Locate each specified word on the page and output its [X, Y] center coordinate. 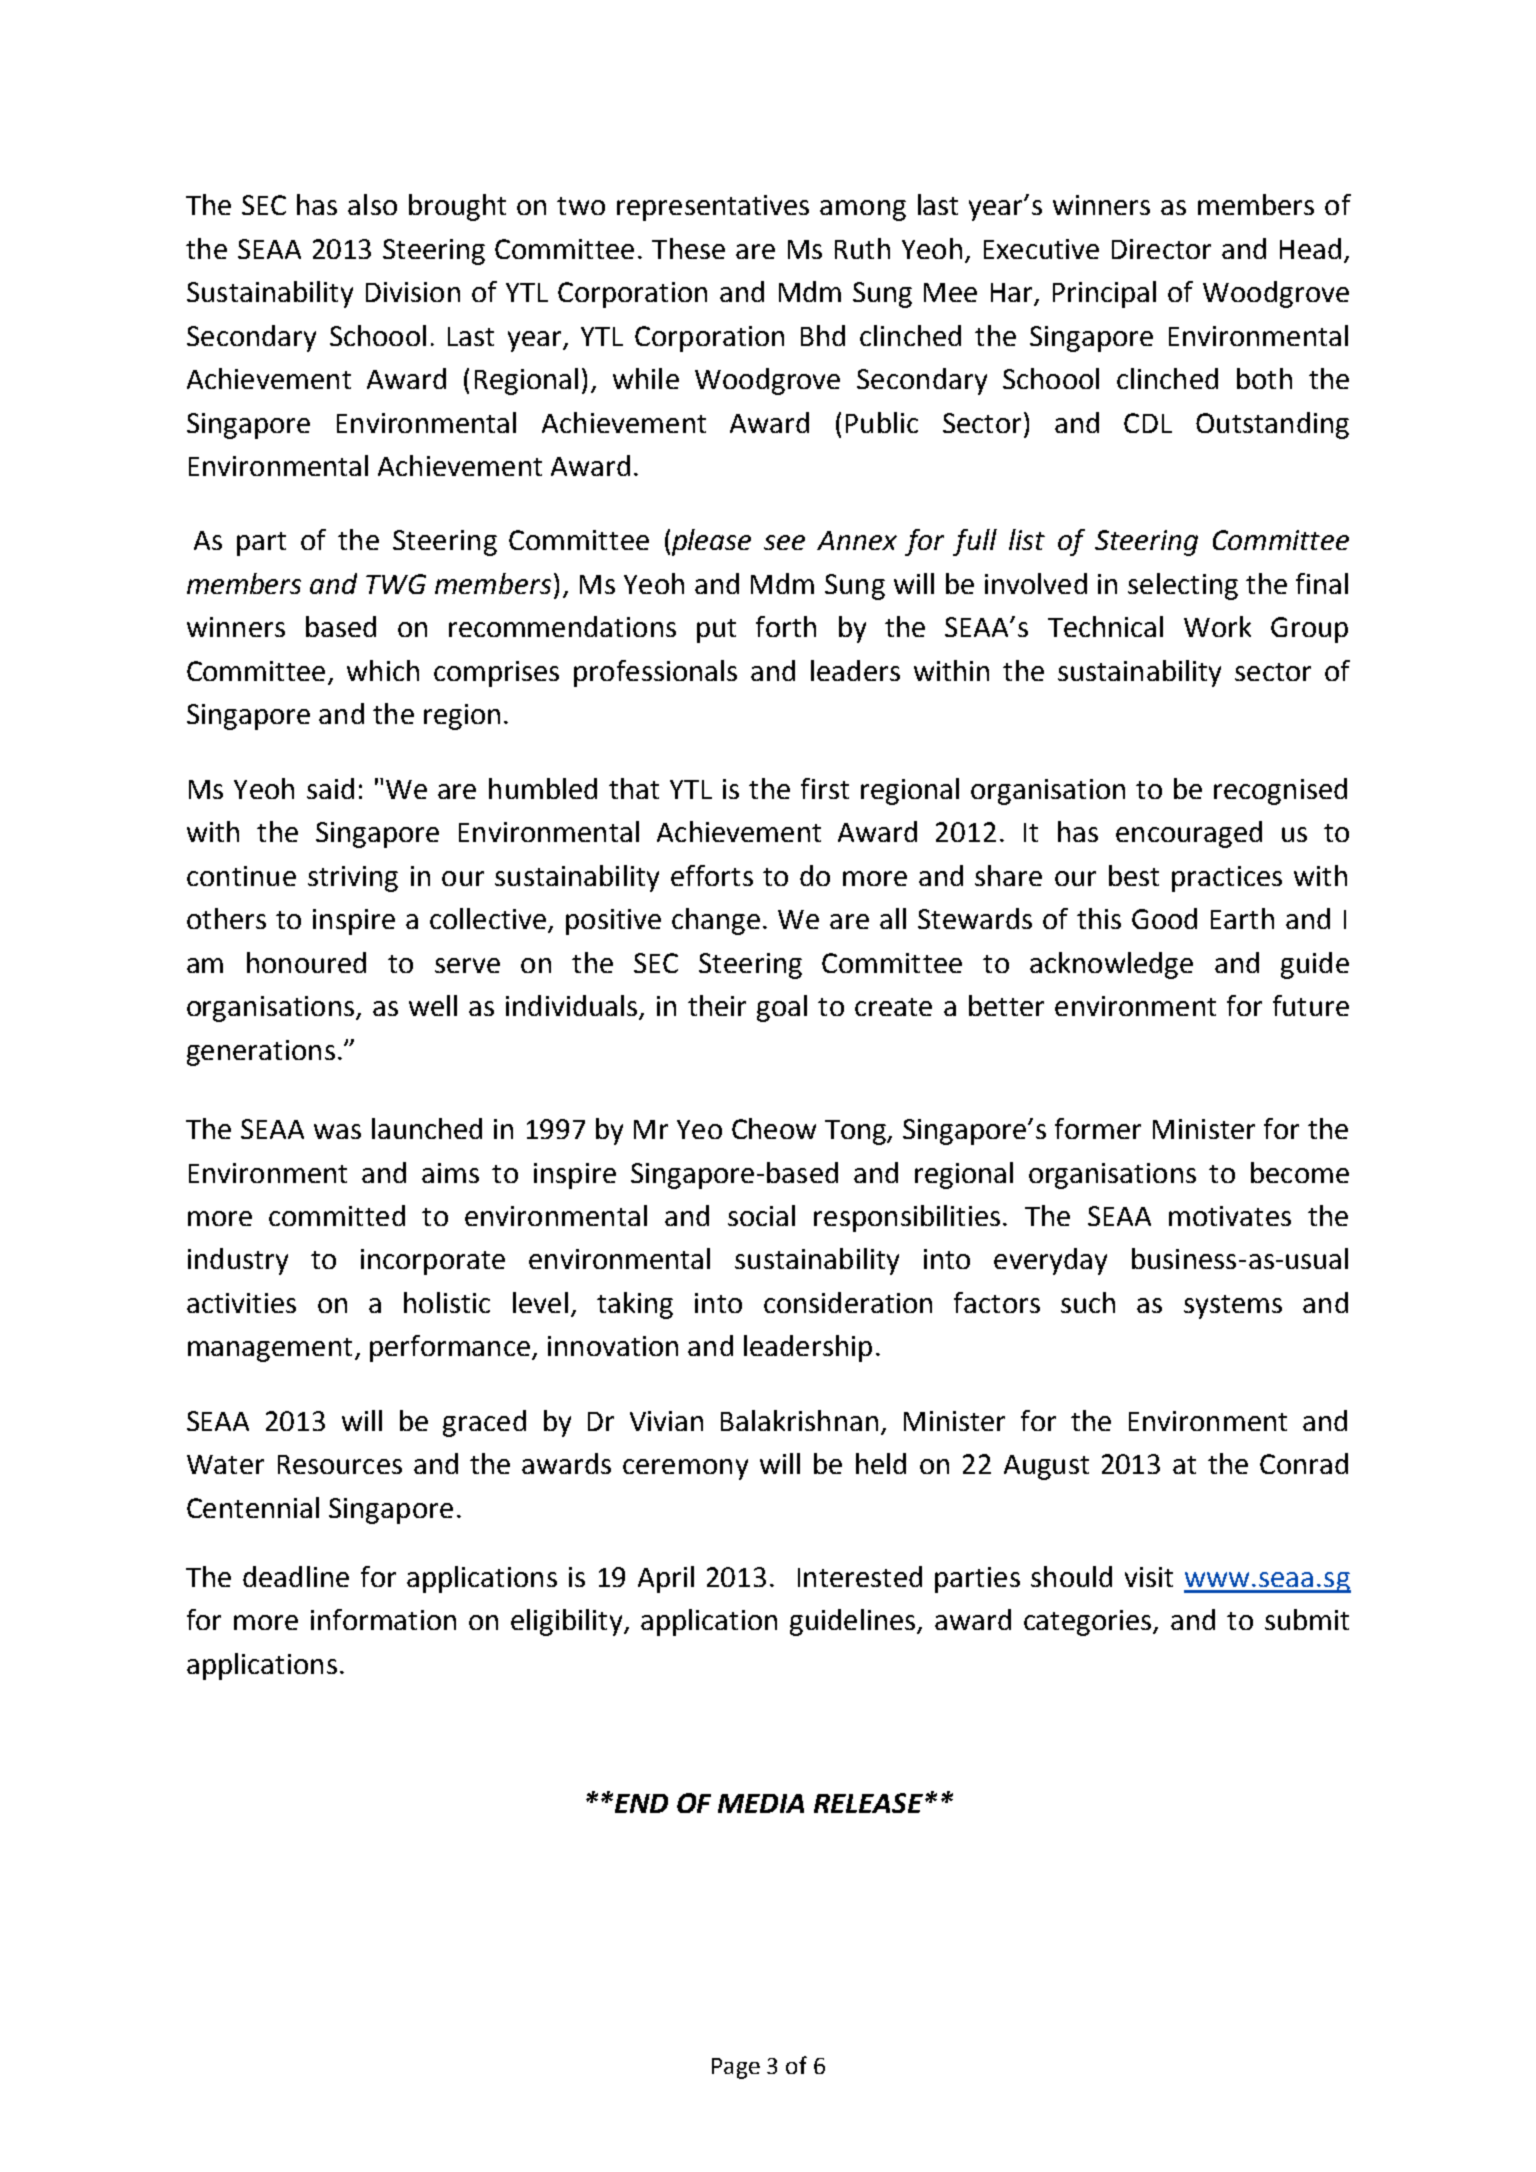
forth [786, 626]
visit [1149, 1577]
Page [736, 2068]
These [688, 248]
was [337, 1131]
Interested [860, 1576]
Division [413, 292]
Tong [857, 1132]
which [383, 670]
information [383, 1619]
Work [1217, 626]
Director [1161, 249]
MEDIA [761, 1803]
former [1098, 1128]
